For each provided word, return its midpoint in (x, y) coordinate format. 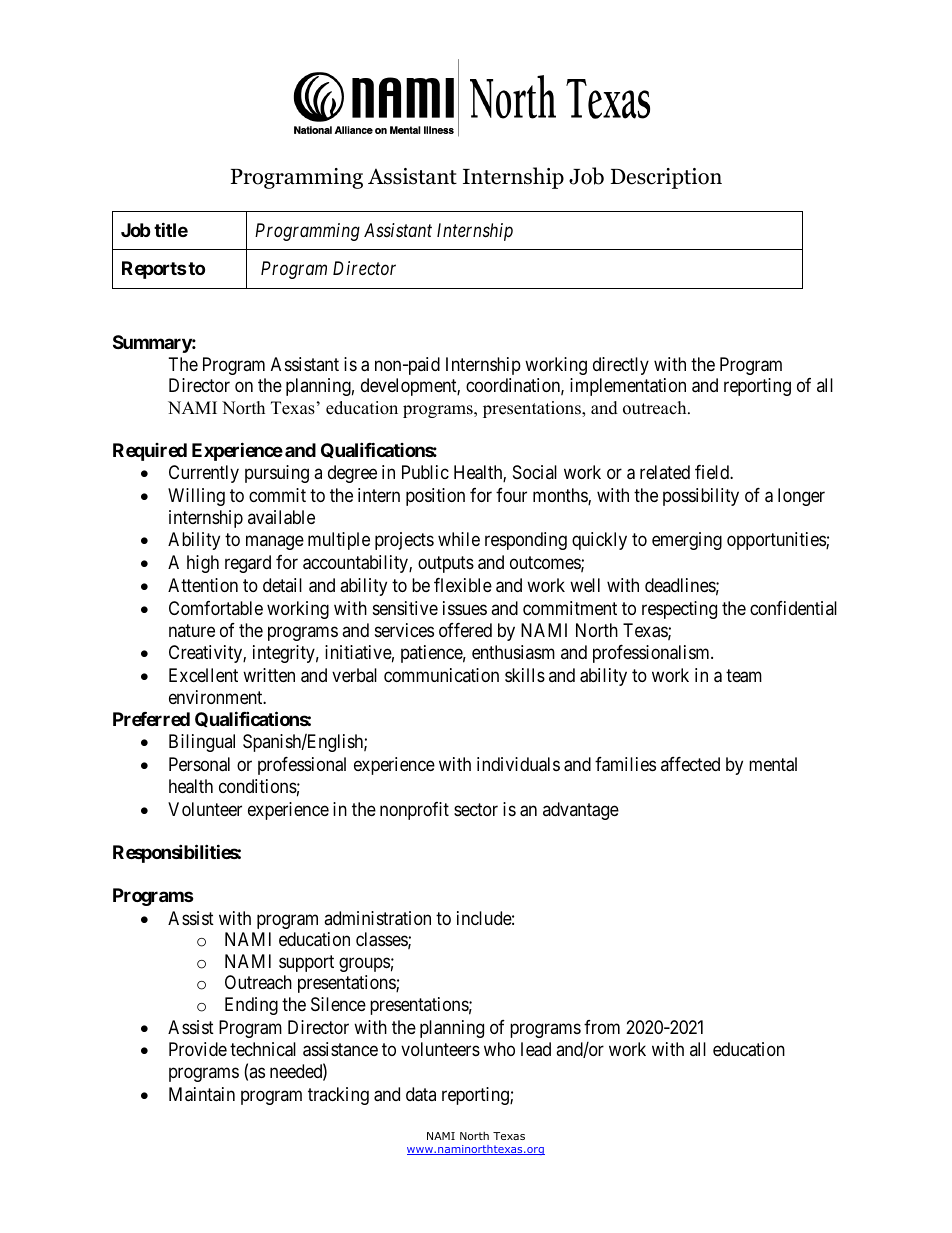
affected (690, 764)
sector (476, 809)
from (602, 1027)
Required (150, 452)
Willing (196, 497)
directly (621, 366)
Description (666, 178)
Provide (198, 1049)
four (511, 495)
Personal (199, 764)
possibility (701, 497)
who (499, 1049)
